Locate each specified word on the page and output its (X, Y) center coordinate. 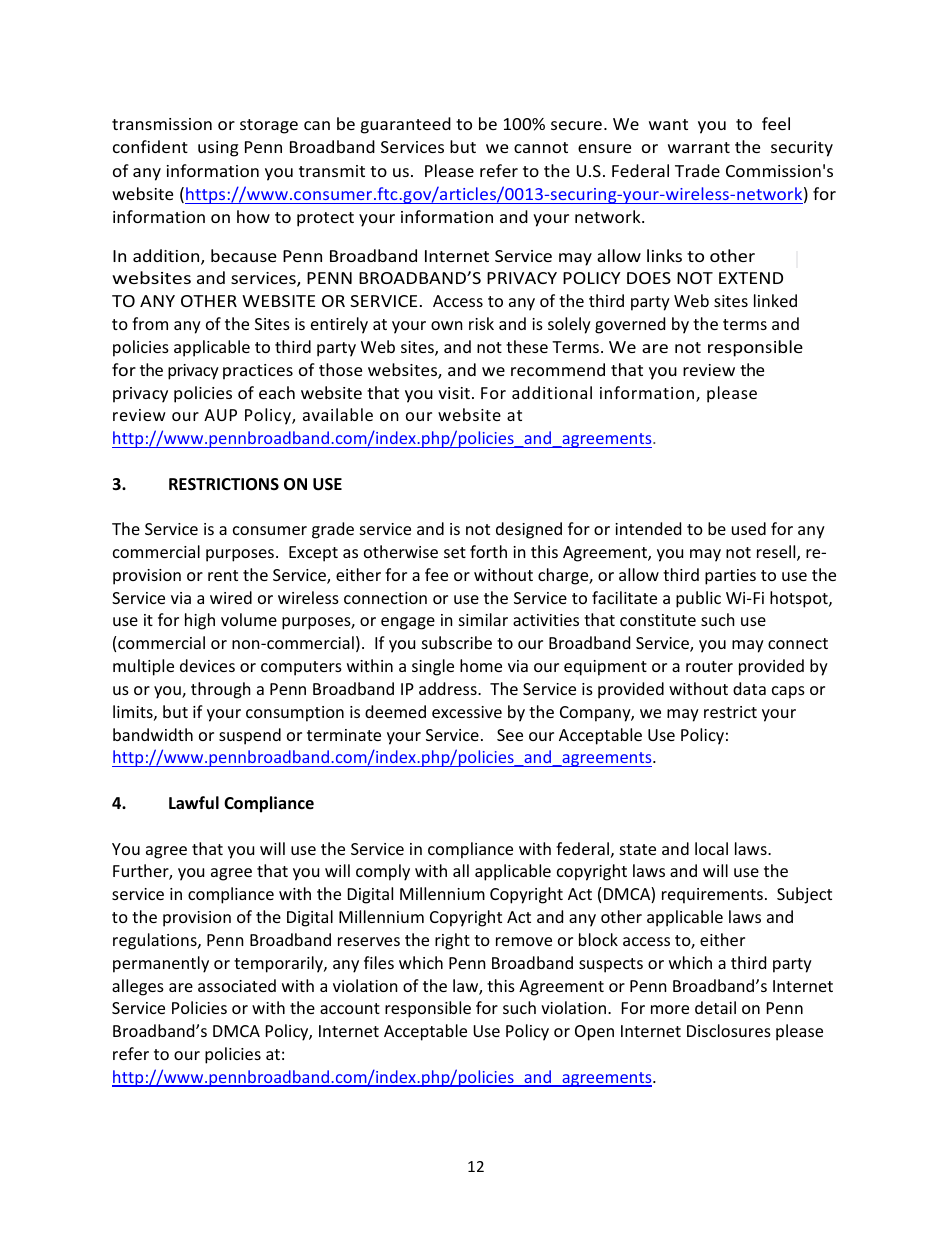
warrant (699, 147)
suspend (250, 736)
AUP (220, 415)
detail (715, 1007)
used (749, 528)
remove (524, 941)
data (749, 688)
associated (237, 985)
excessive (467, 712)
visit (454, 393)
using (218, 149)
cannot (541, 147)
